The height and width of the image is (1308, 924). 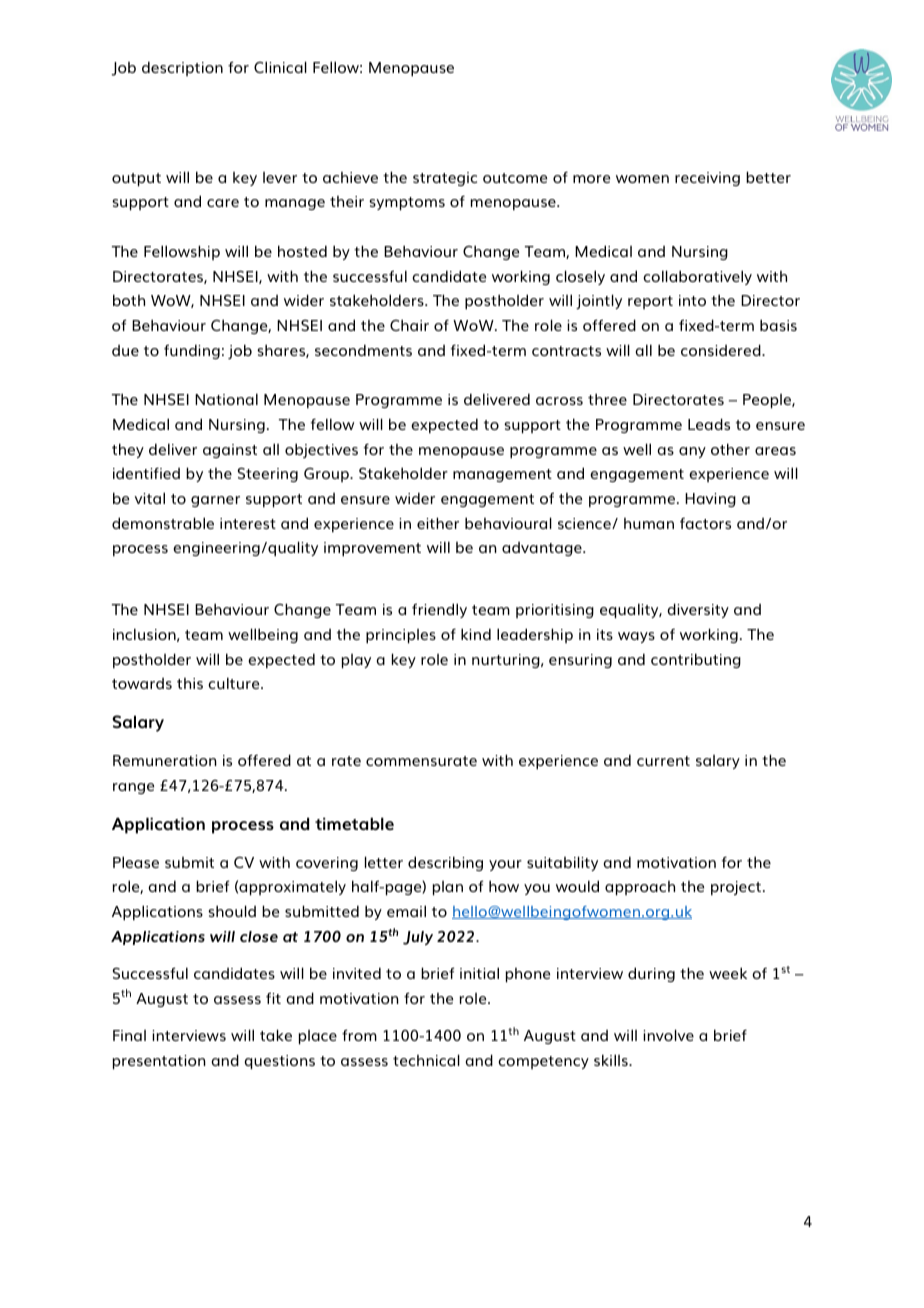 I want to click on presentation, so click(x=159, y=1062).
